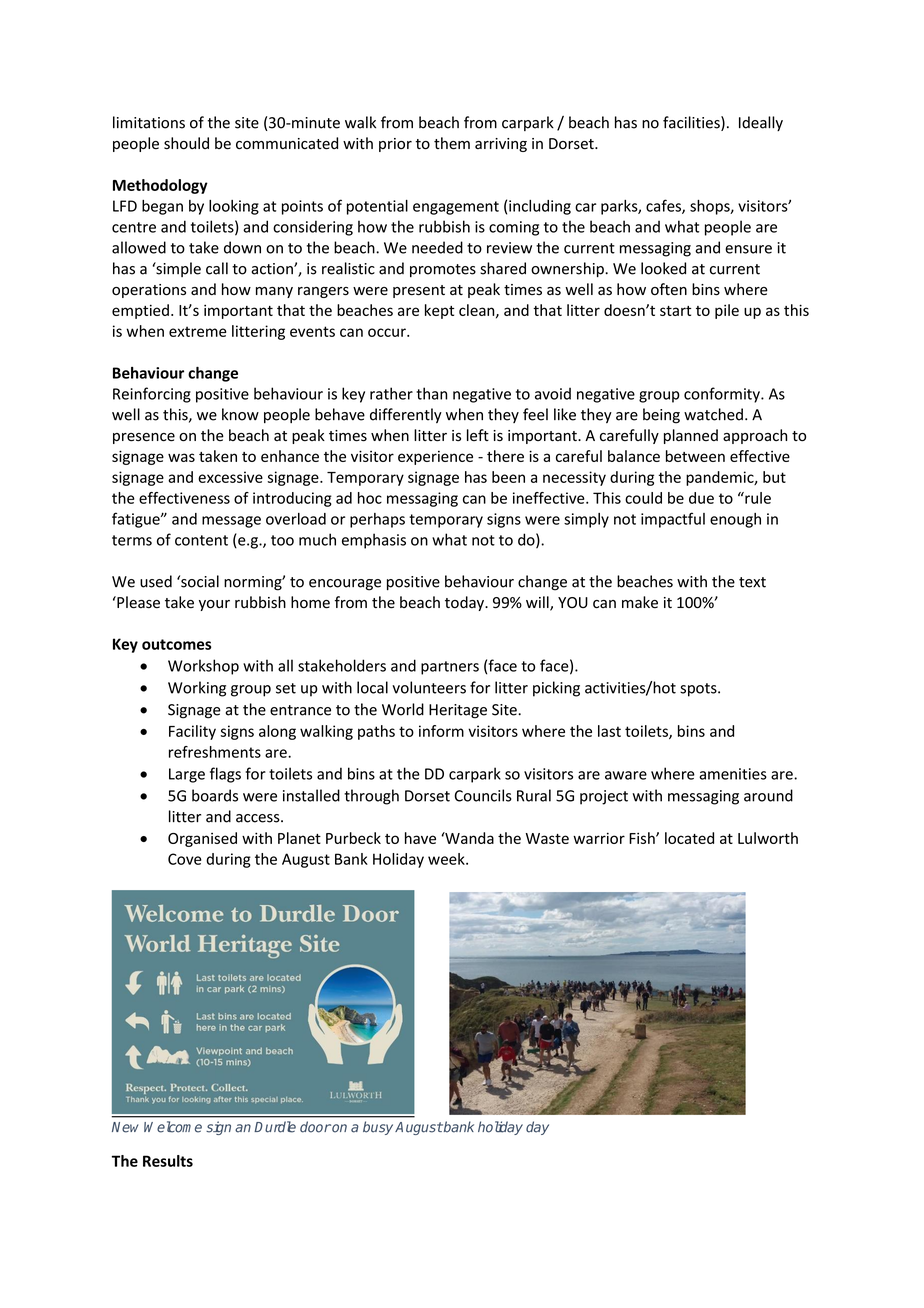 The height and width of the screenshot is (1308, 924). What do you see at coordinates (198, 331) in the screenshot?
I see `extreme` at bounding box center [198, 331].
